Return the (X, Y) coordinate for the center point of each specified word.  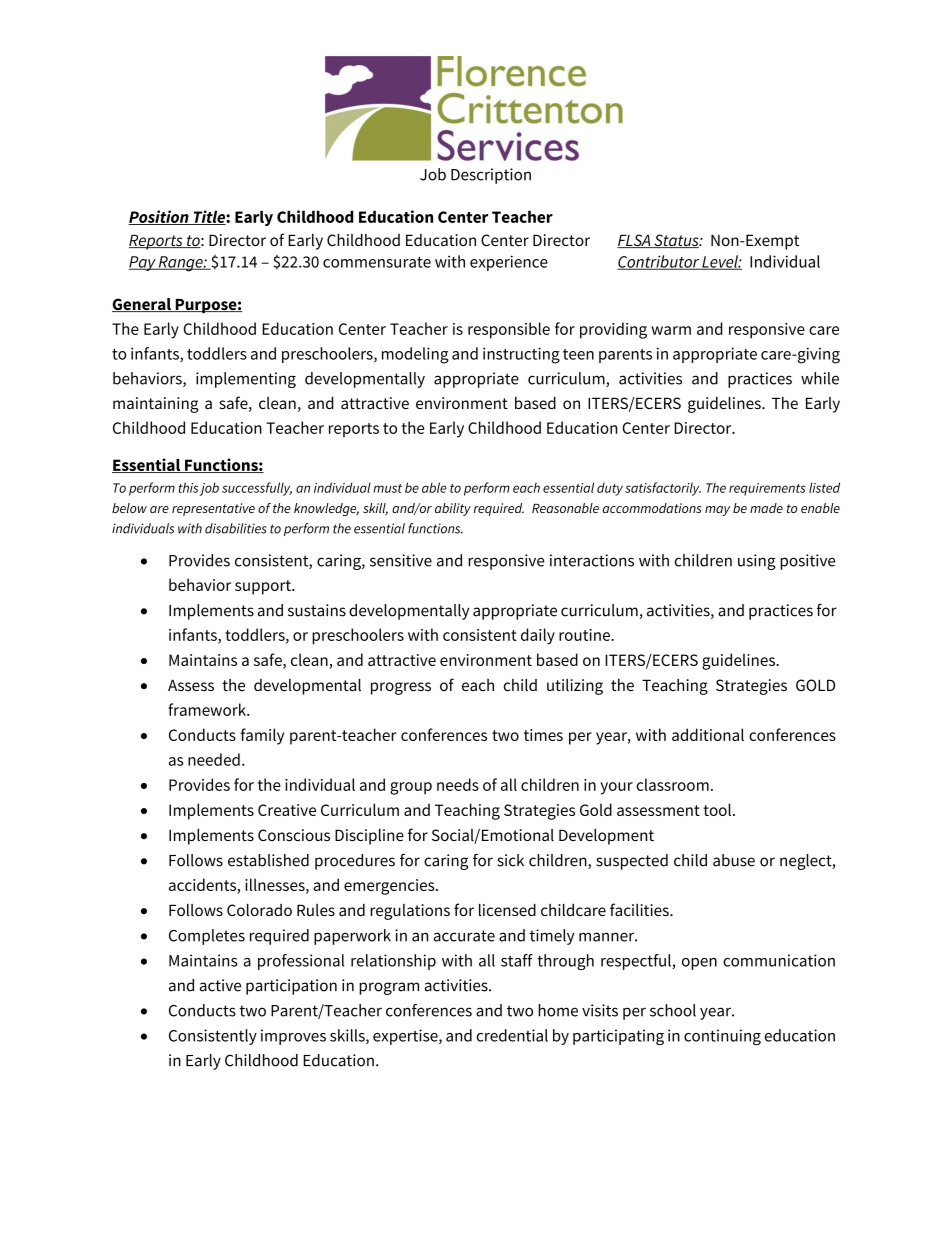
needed (214, 759)
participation (291, 987)
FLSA (635, 241)
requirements (767, 489)
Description (491, 176)
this (188, 487)
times (543, 735)
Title (209, 217)
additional (708, 734)
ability (453, 509)
